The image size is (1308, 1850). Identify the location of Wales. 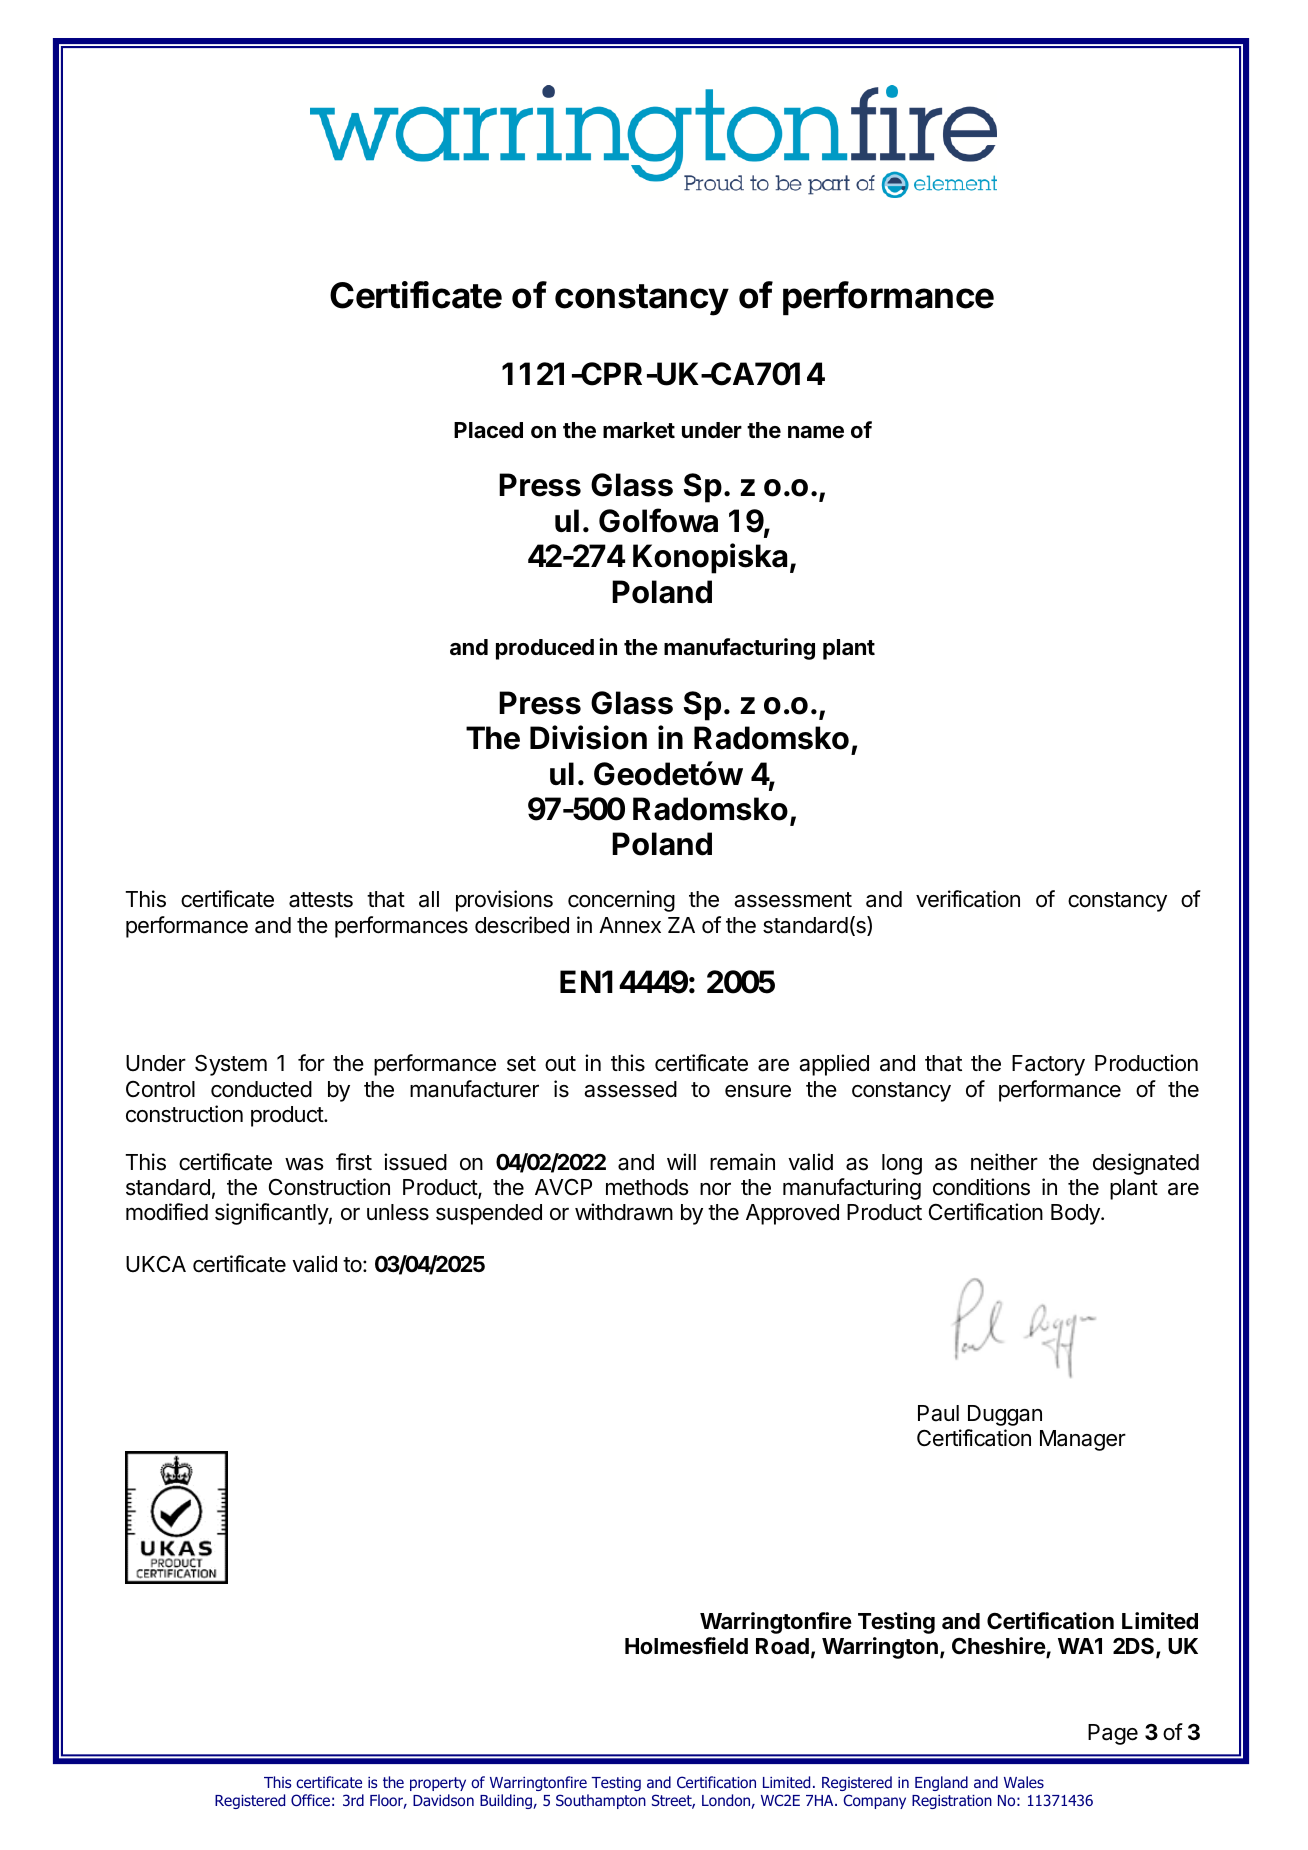
(1024, 1782).
